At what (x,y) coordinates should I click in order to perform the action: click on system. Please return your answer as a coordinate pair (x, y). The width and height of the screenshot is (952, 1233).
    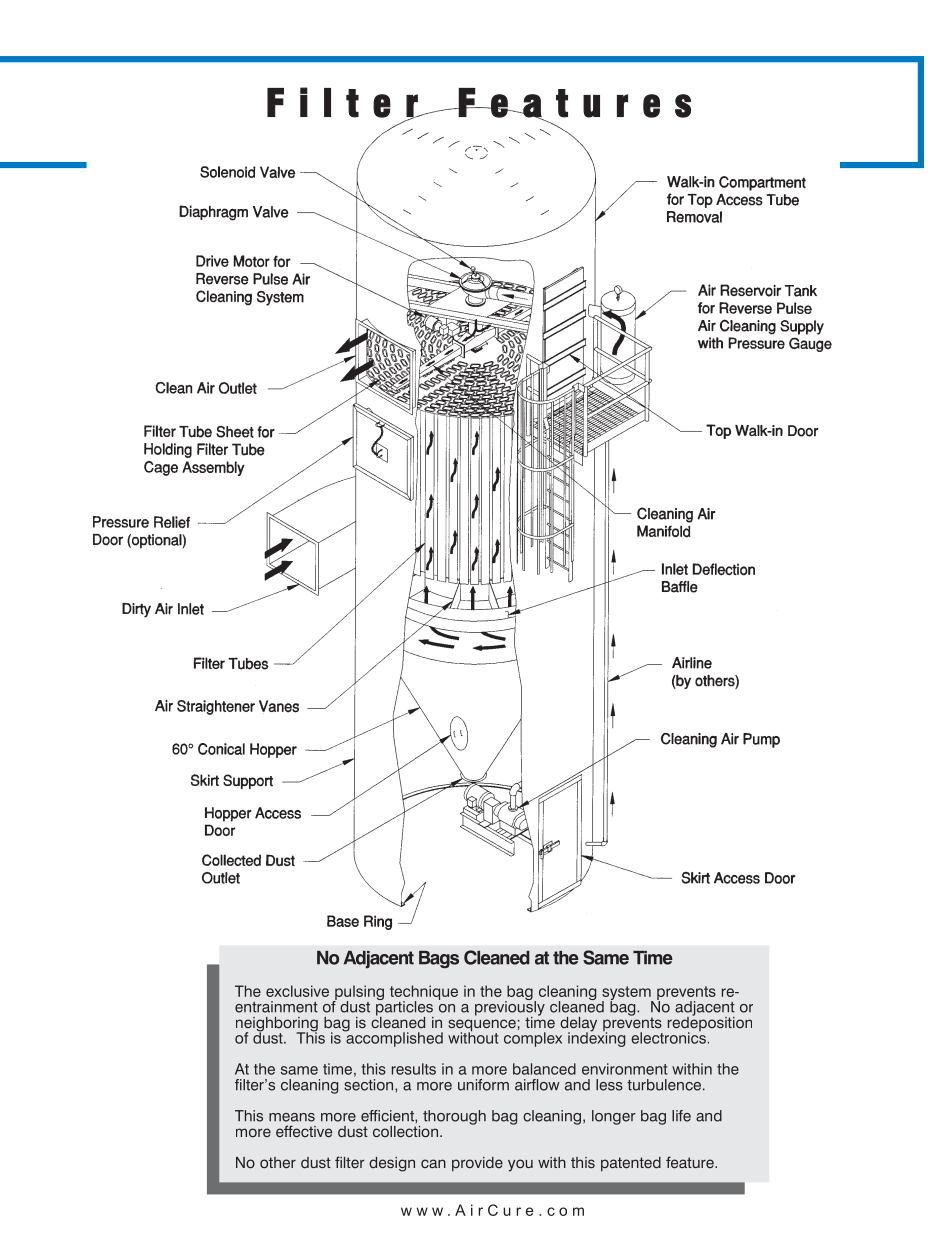
    Looking at the image, I should click on (627, 994).
